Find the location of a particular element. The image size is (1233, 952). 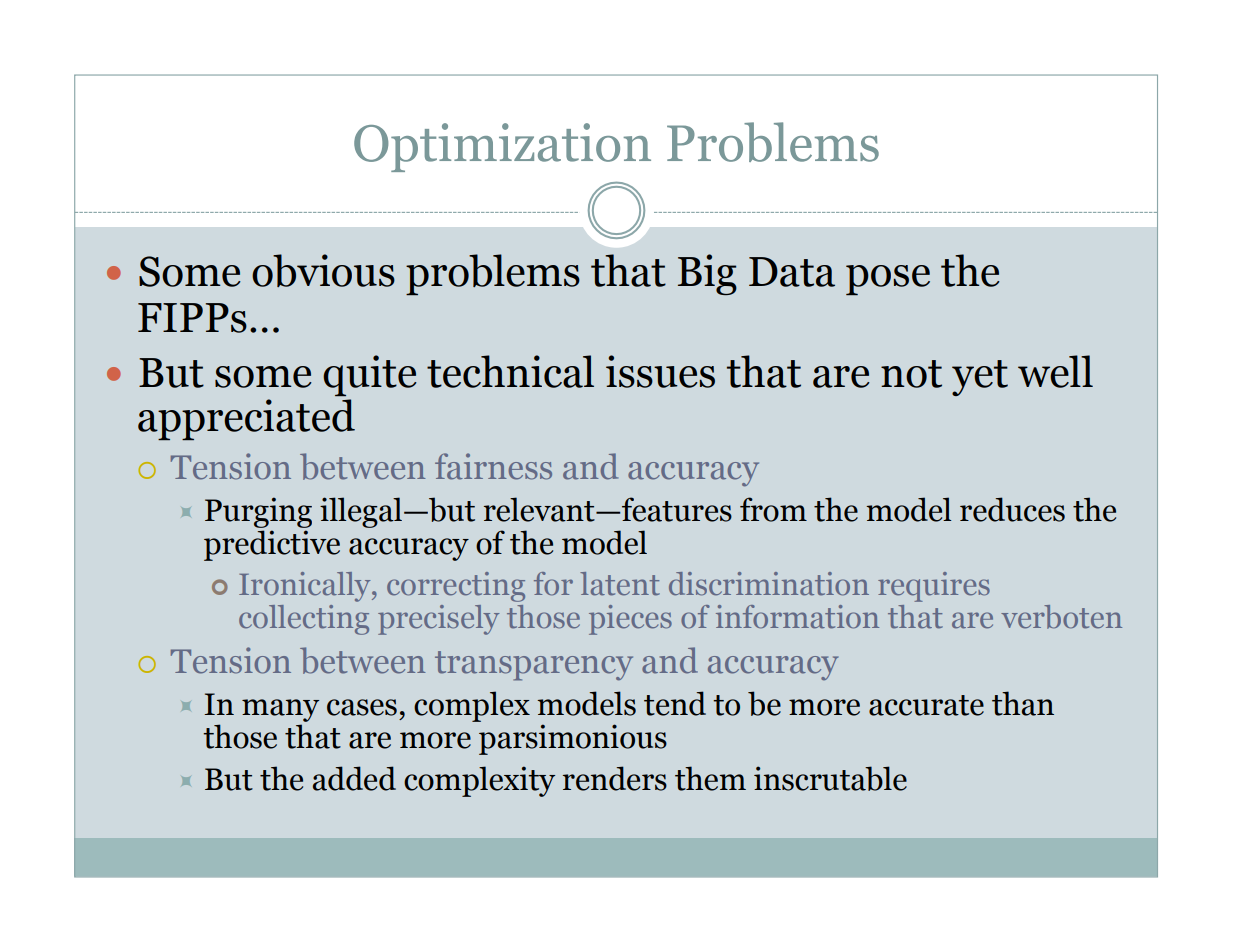

reduces is located at coordinates (1012, 509).
